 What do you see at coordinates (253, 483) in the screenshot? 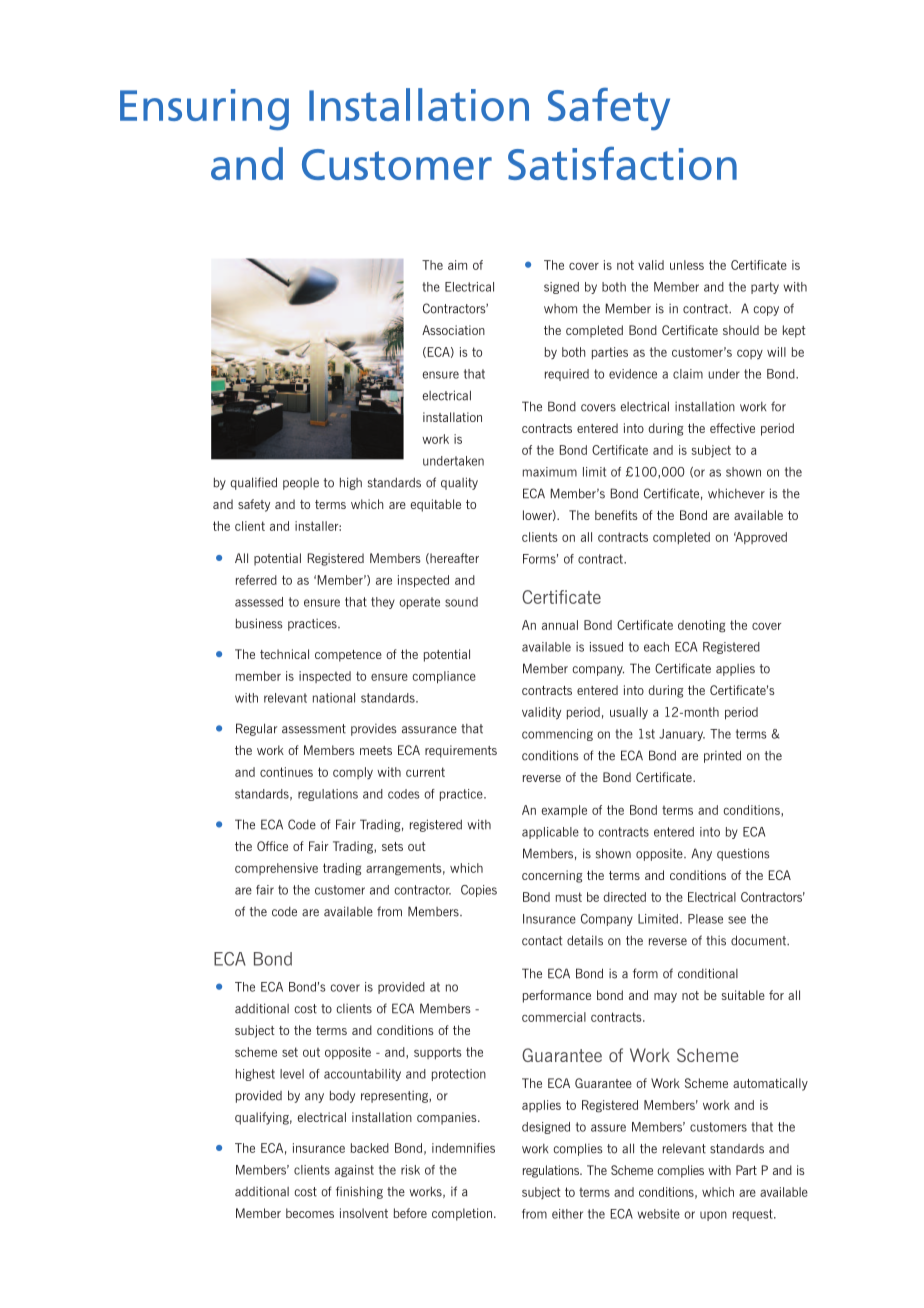
I see `qualified` at bounding box center [253, 483].
